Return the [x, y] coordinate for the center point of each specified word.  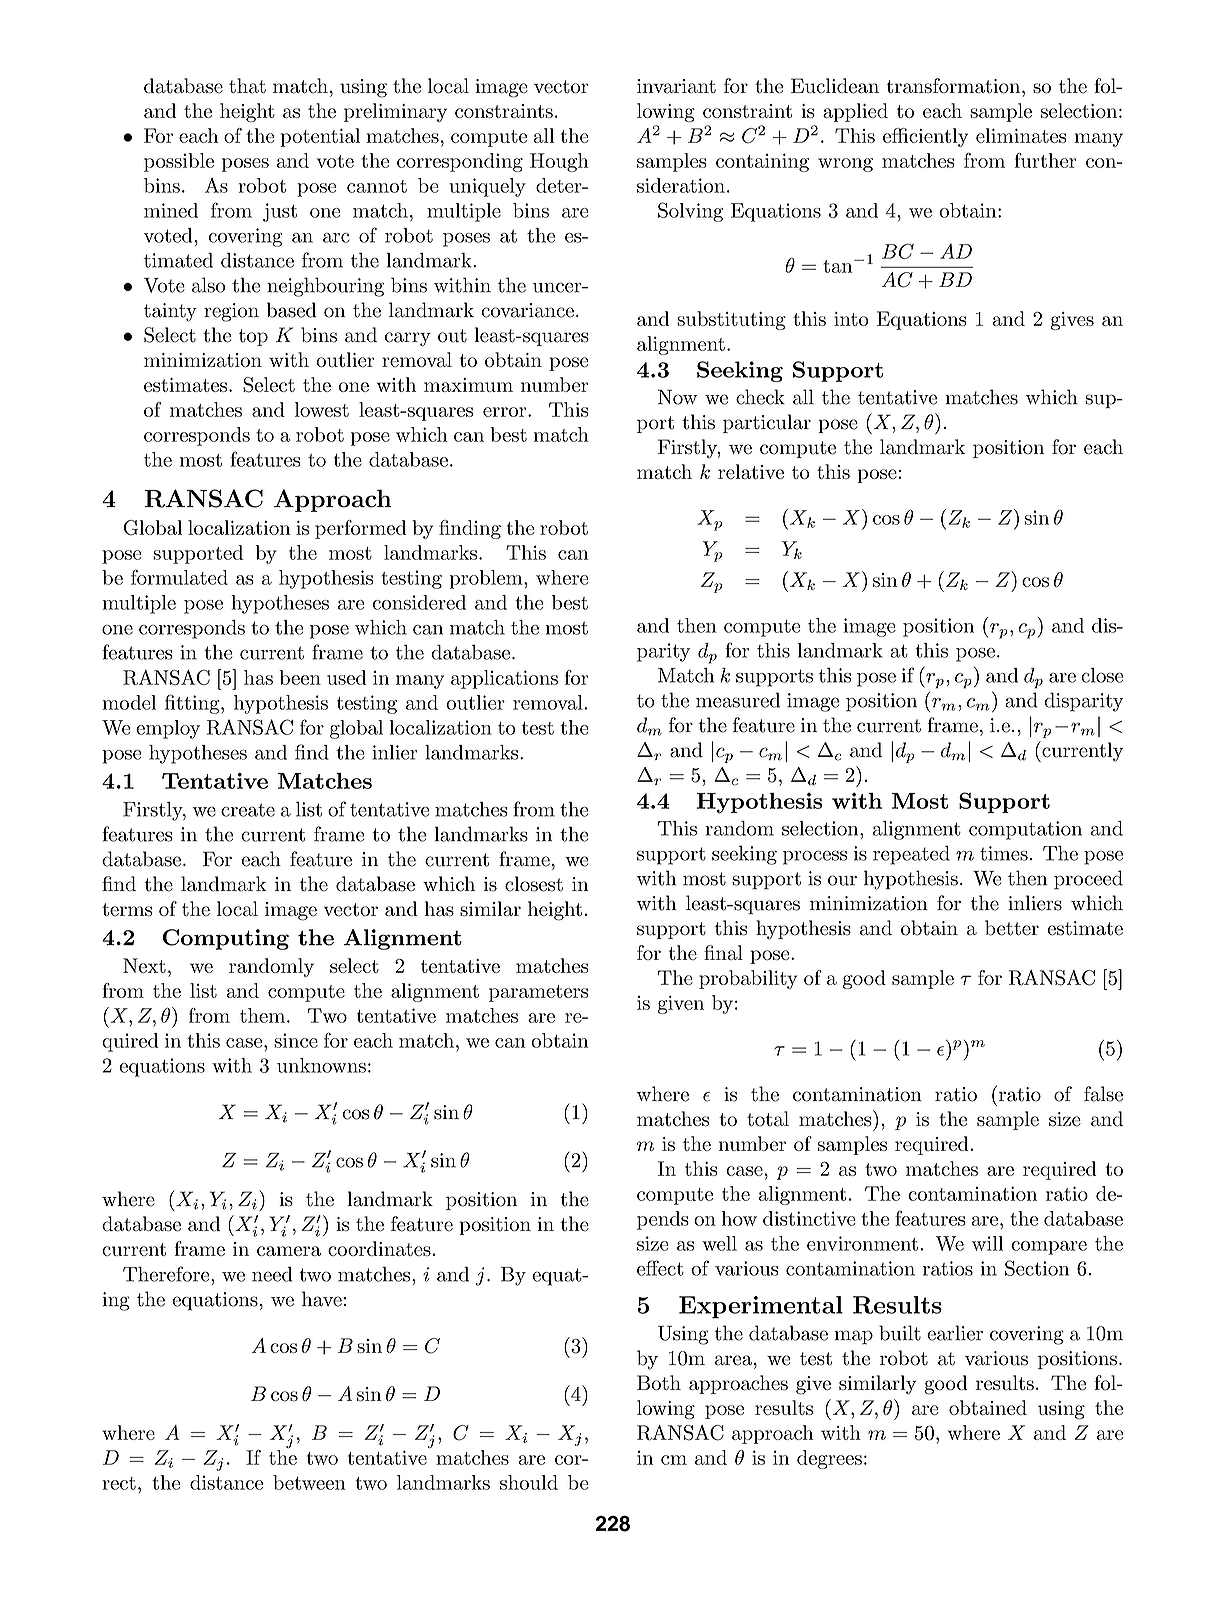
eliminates [1021, 135]
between [309, 1482]
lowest [322, 409]
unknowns [321, 1065]
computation [1025, 830]
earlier [955, 1333]
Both [659, 1383]
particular [767, 423]
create [248, 810]
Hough [559, 162]
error [506, 412]
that [247, 86]
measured [738, 700]
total [768, 1119]
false [1103, 1094]
